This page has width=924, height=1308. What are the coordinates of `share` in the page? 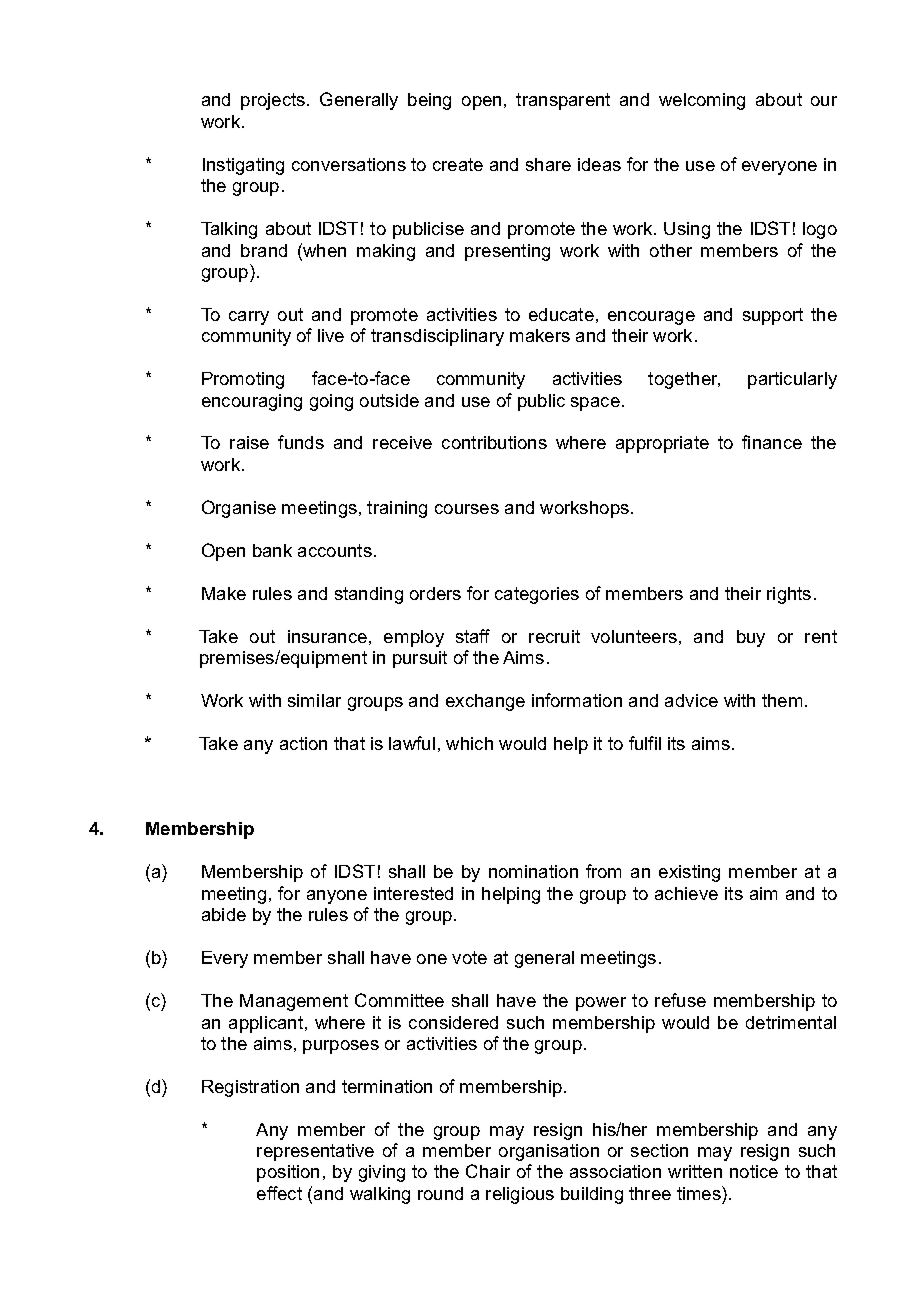 It's located at (548, 164).
